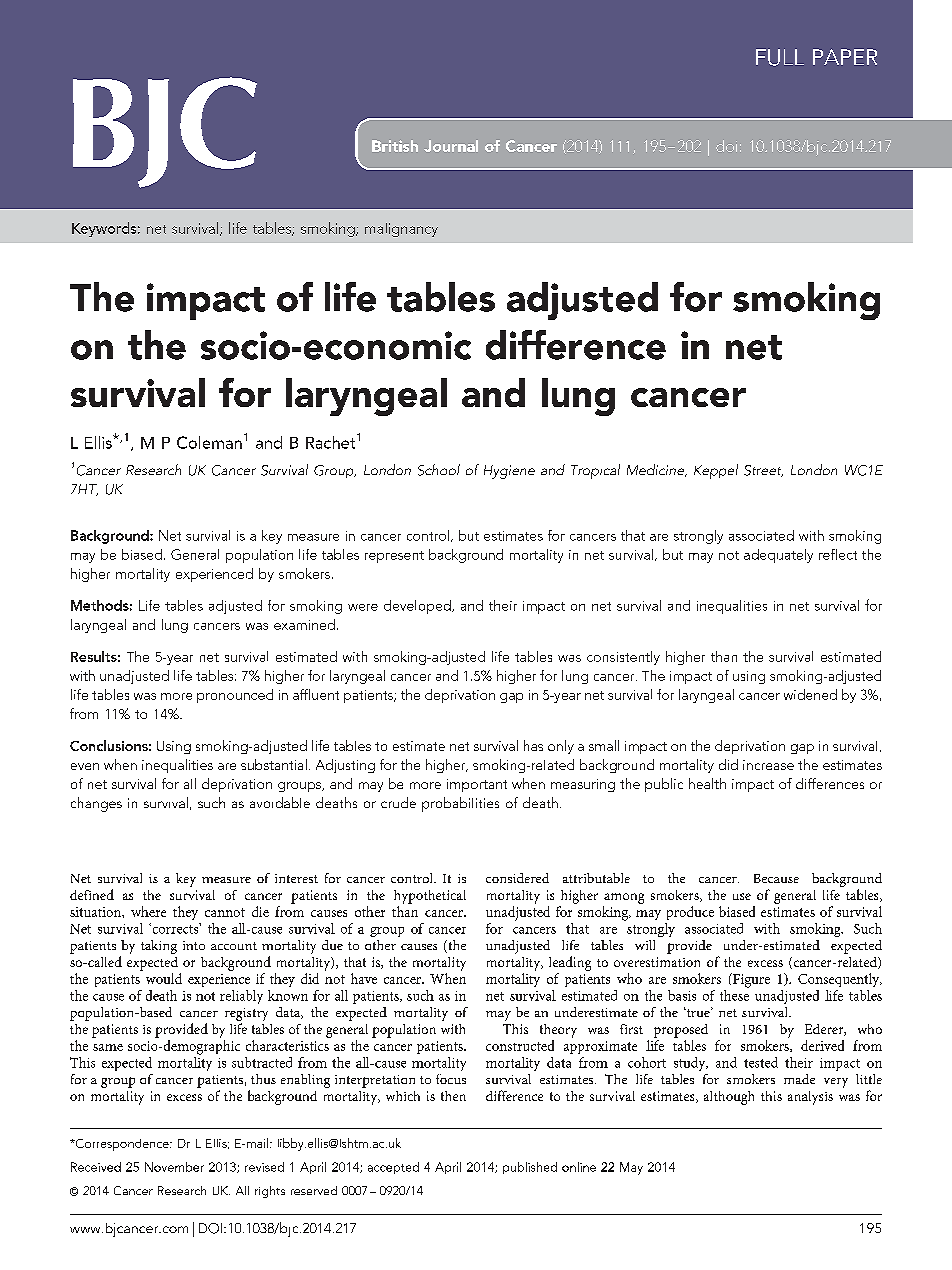 The height and width of the document is (1270, 952). What do you see at coordinates (304, 624) in the document?
I see `examined` at bounding box center [304, 624].
